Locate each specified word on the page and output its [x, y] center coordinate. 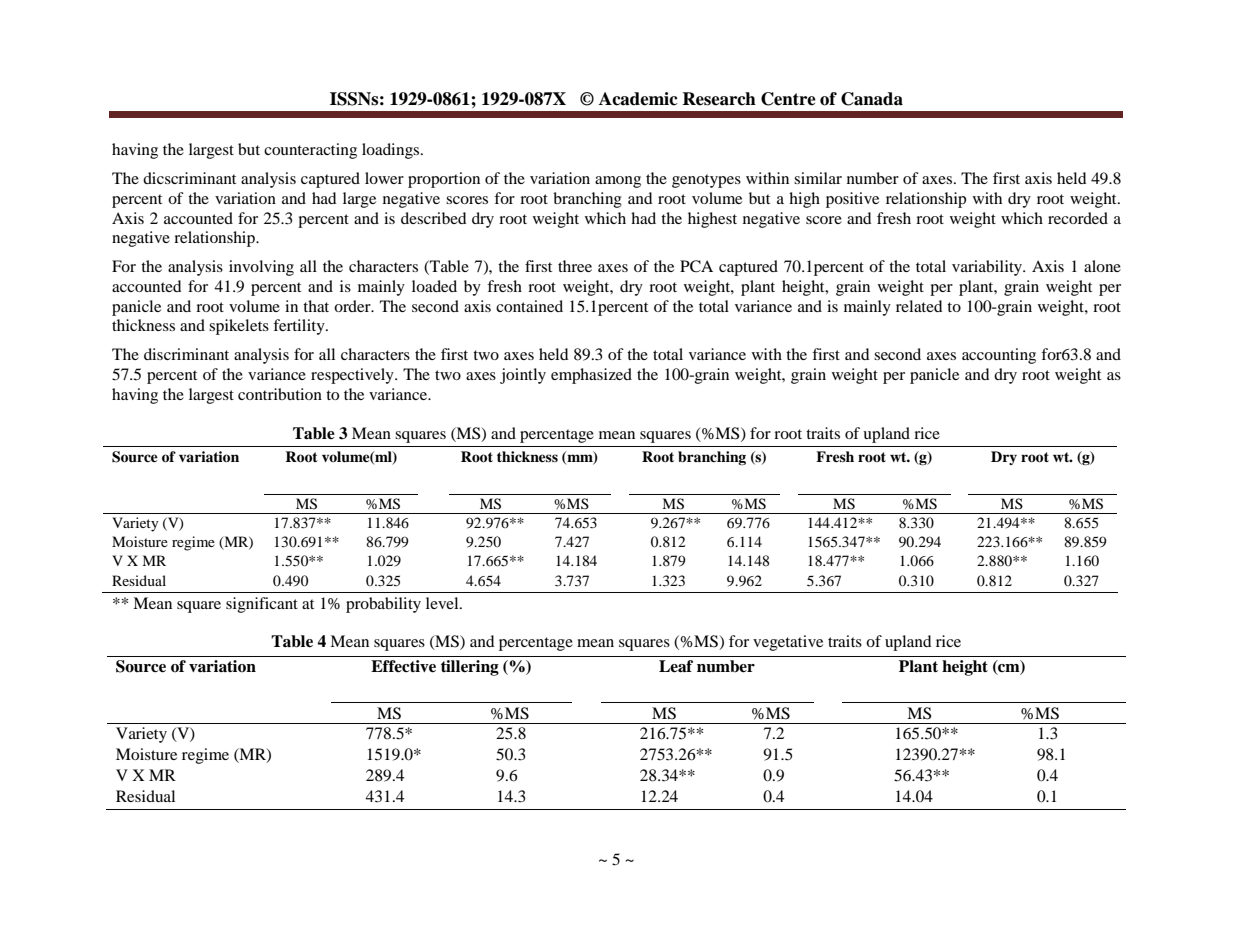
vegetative [788, 643]
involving [261, 268]
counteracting [310, 151]
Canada [872, 99]
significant [262, 605]
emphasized [591, 376]
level [443, 603]
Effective [403, 666]
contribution [280, 394]
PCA [696, 266]
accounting [999, 356]
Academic [638, 99]
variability [988, 268]
